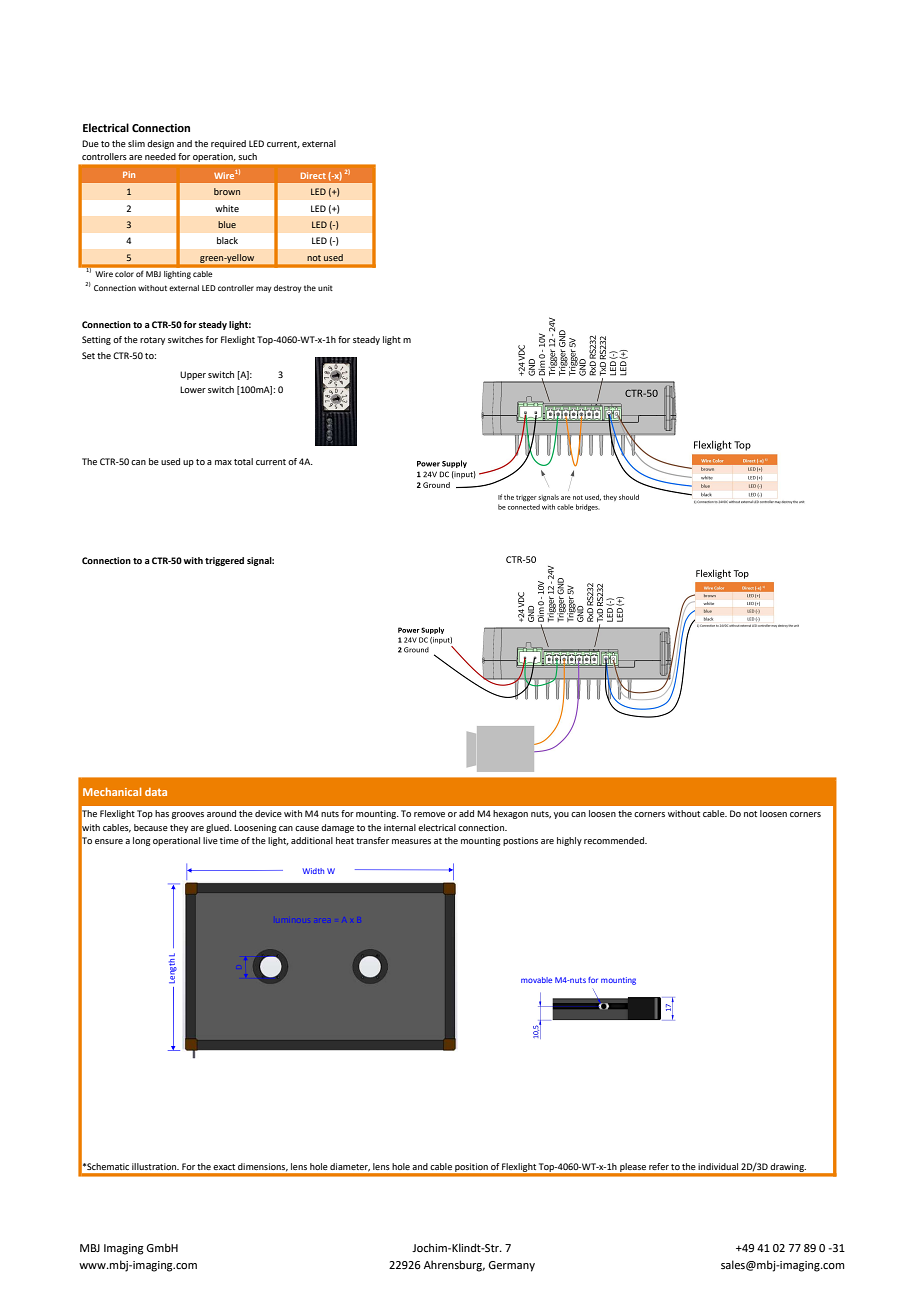 The width and height of the screenshot is (924, 1308). Describe the element at coordinates (511, 1266) in the screenshot. I see `Germany` at that location.
